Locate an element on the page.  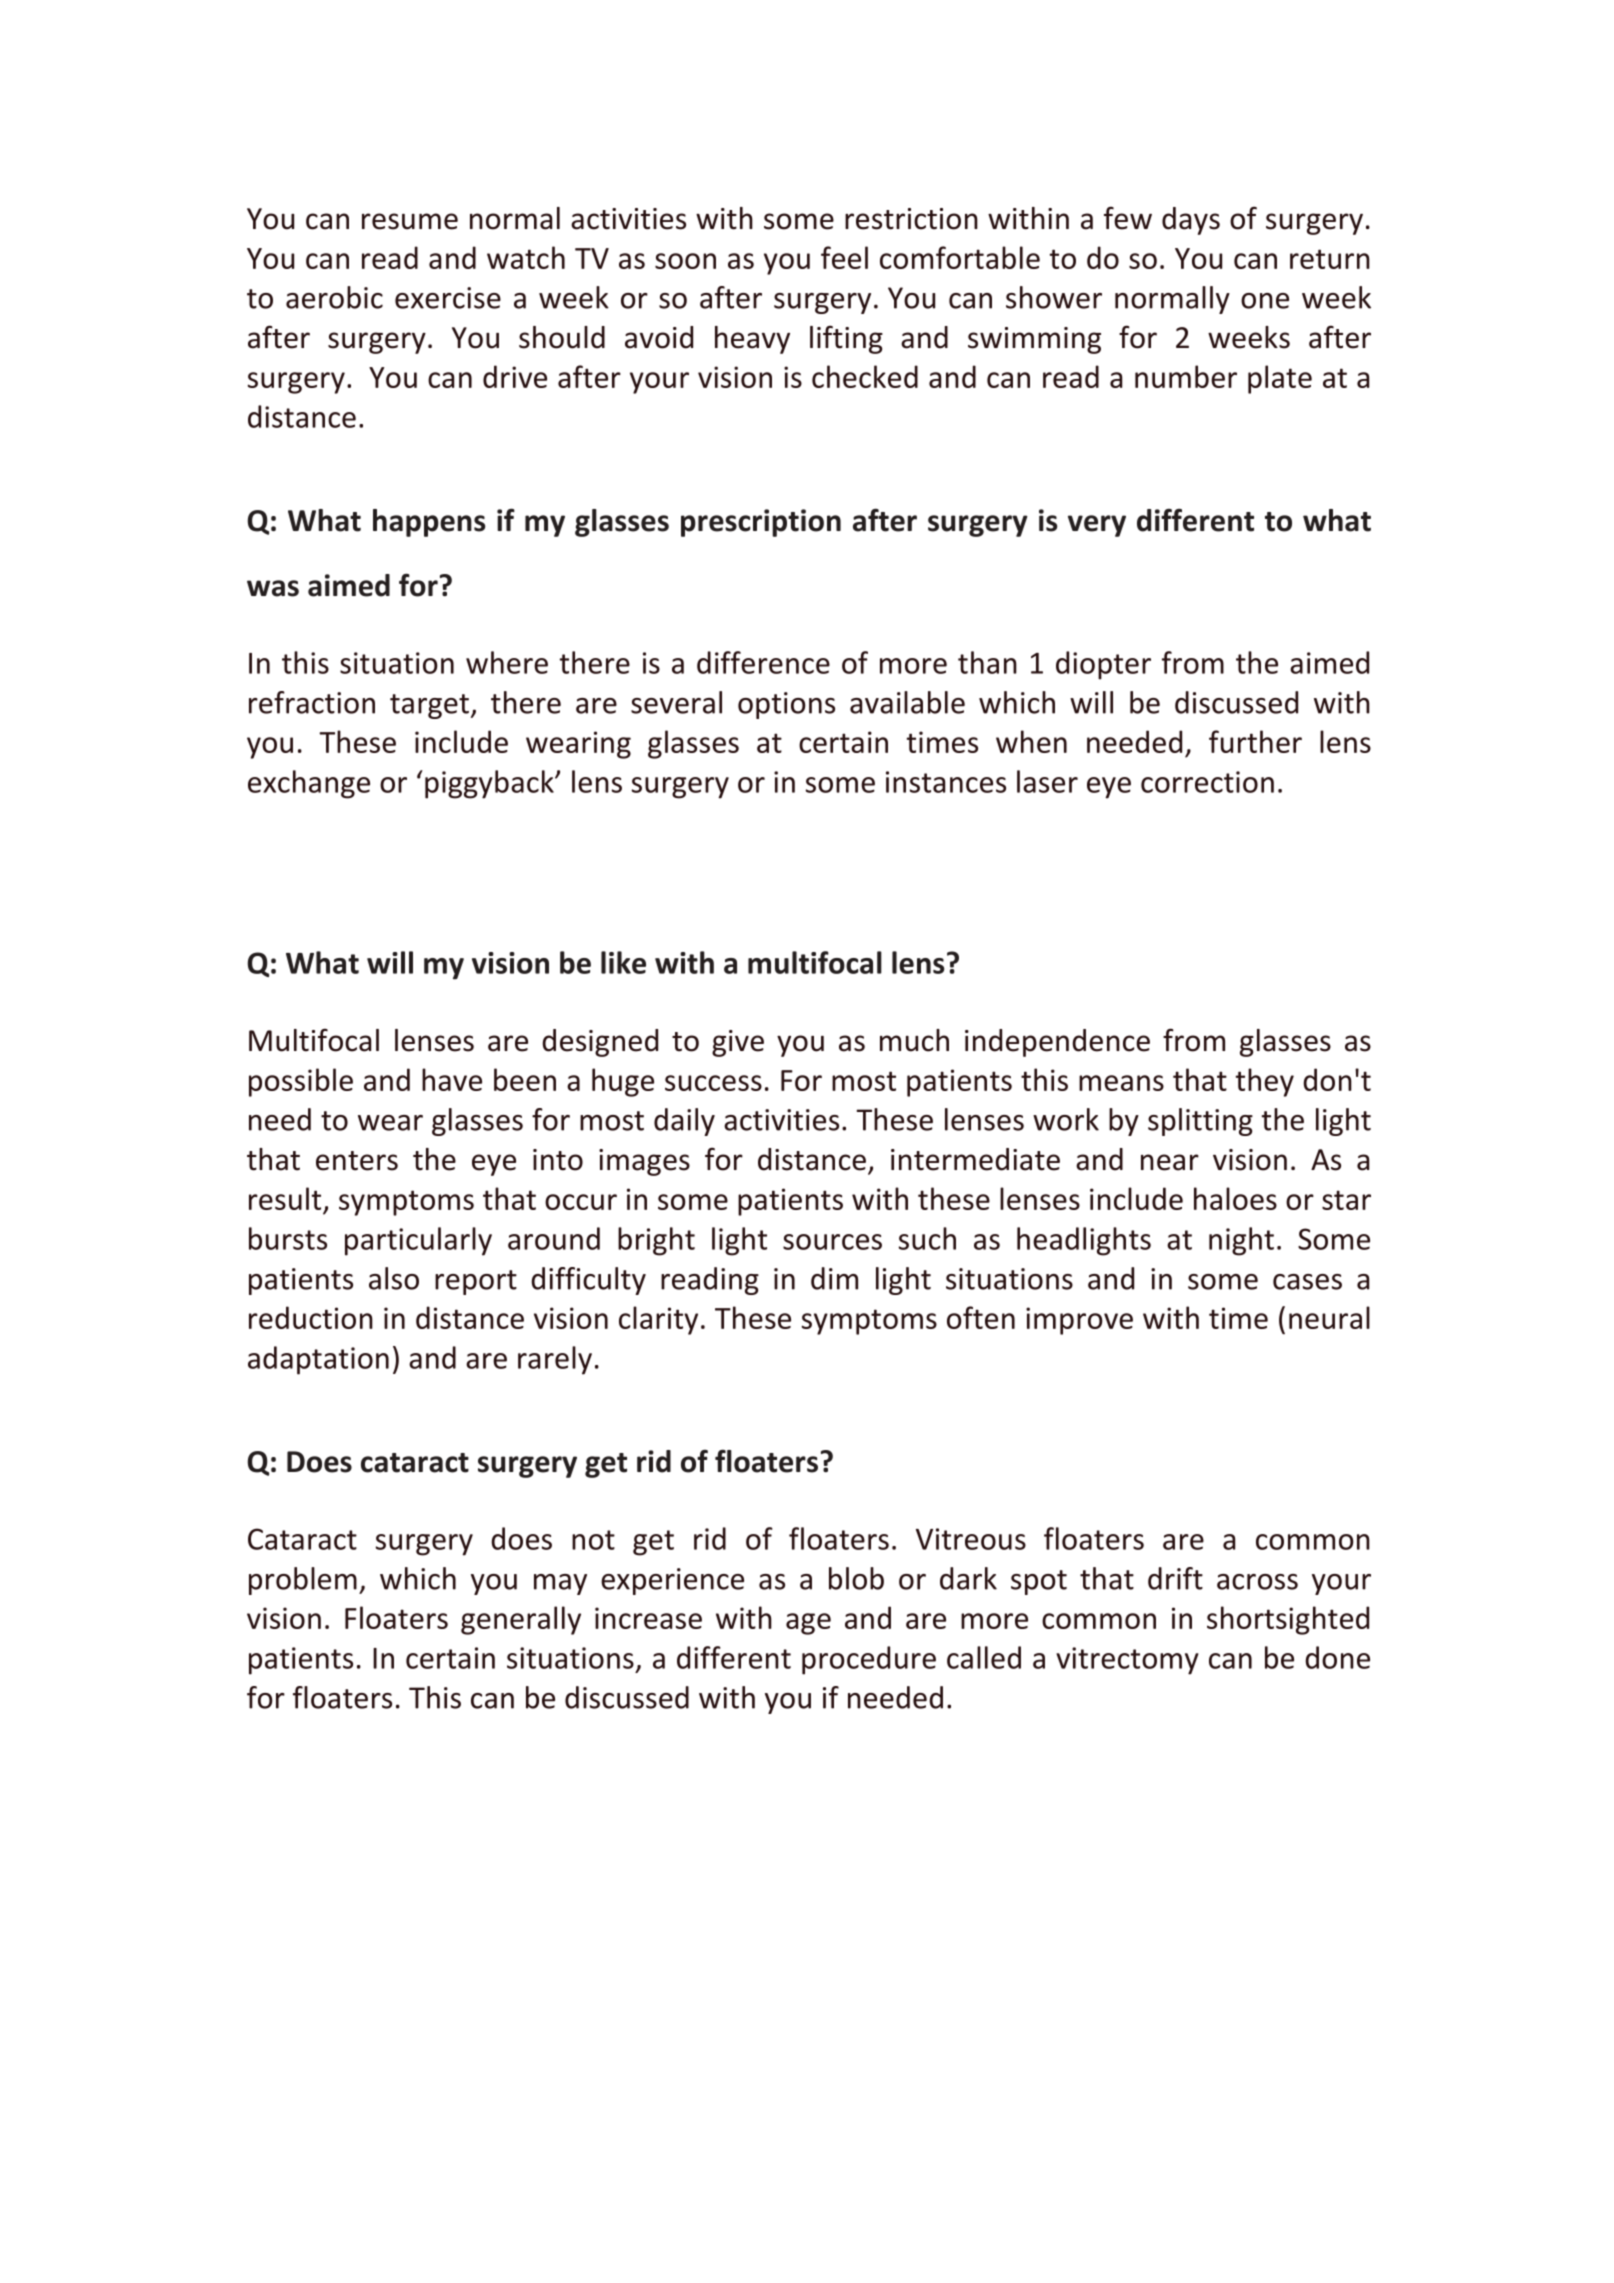
adaptation is located at coordinates (318, 1360).
